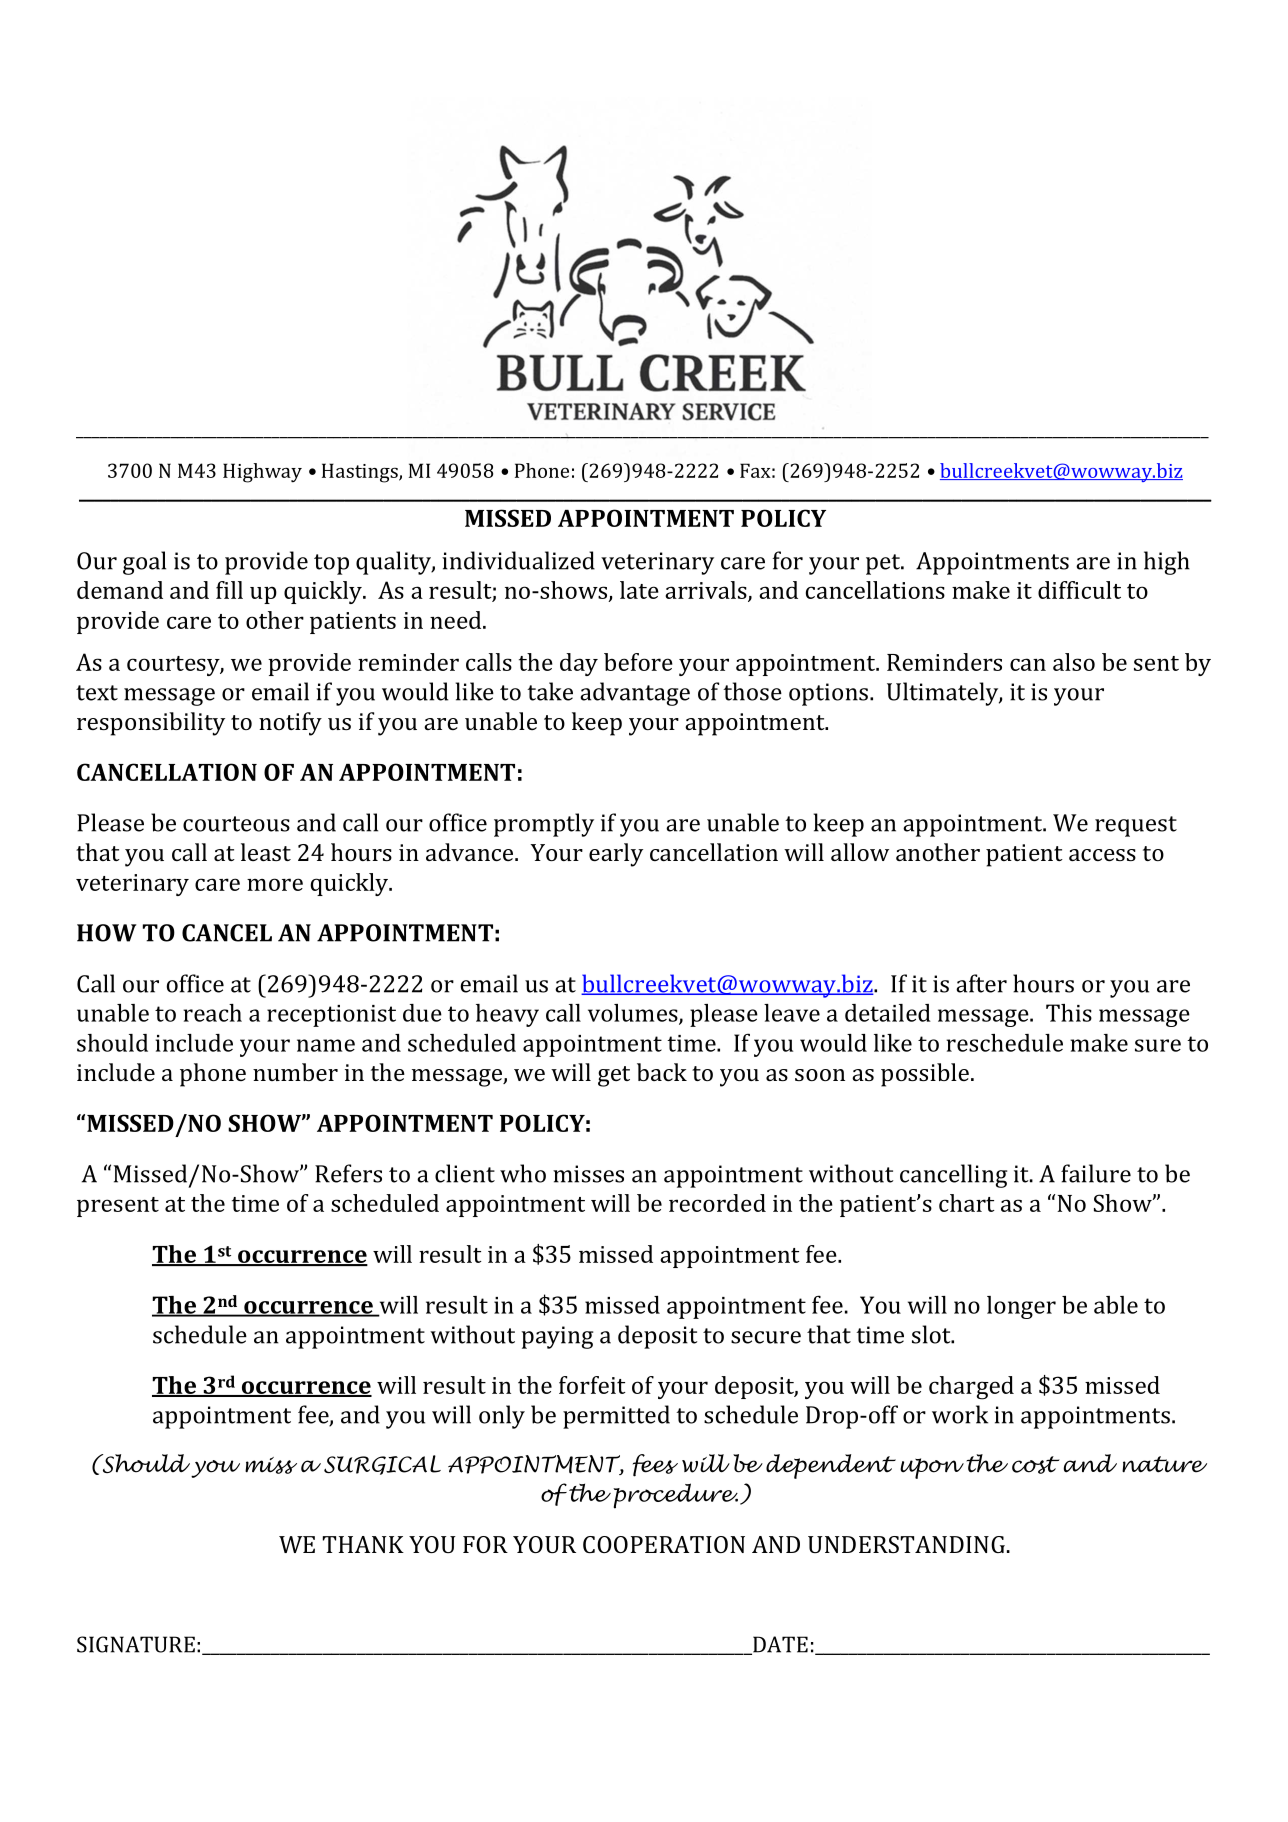 The image size is (1288, 1822). What do you see at coordinates (363, 1544) in the screenshot?
I see `THANK` at bounding box center [363, 1544].
